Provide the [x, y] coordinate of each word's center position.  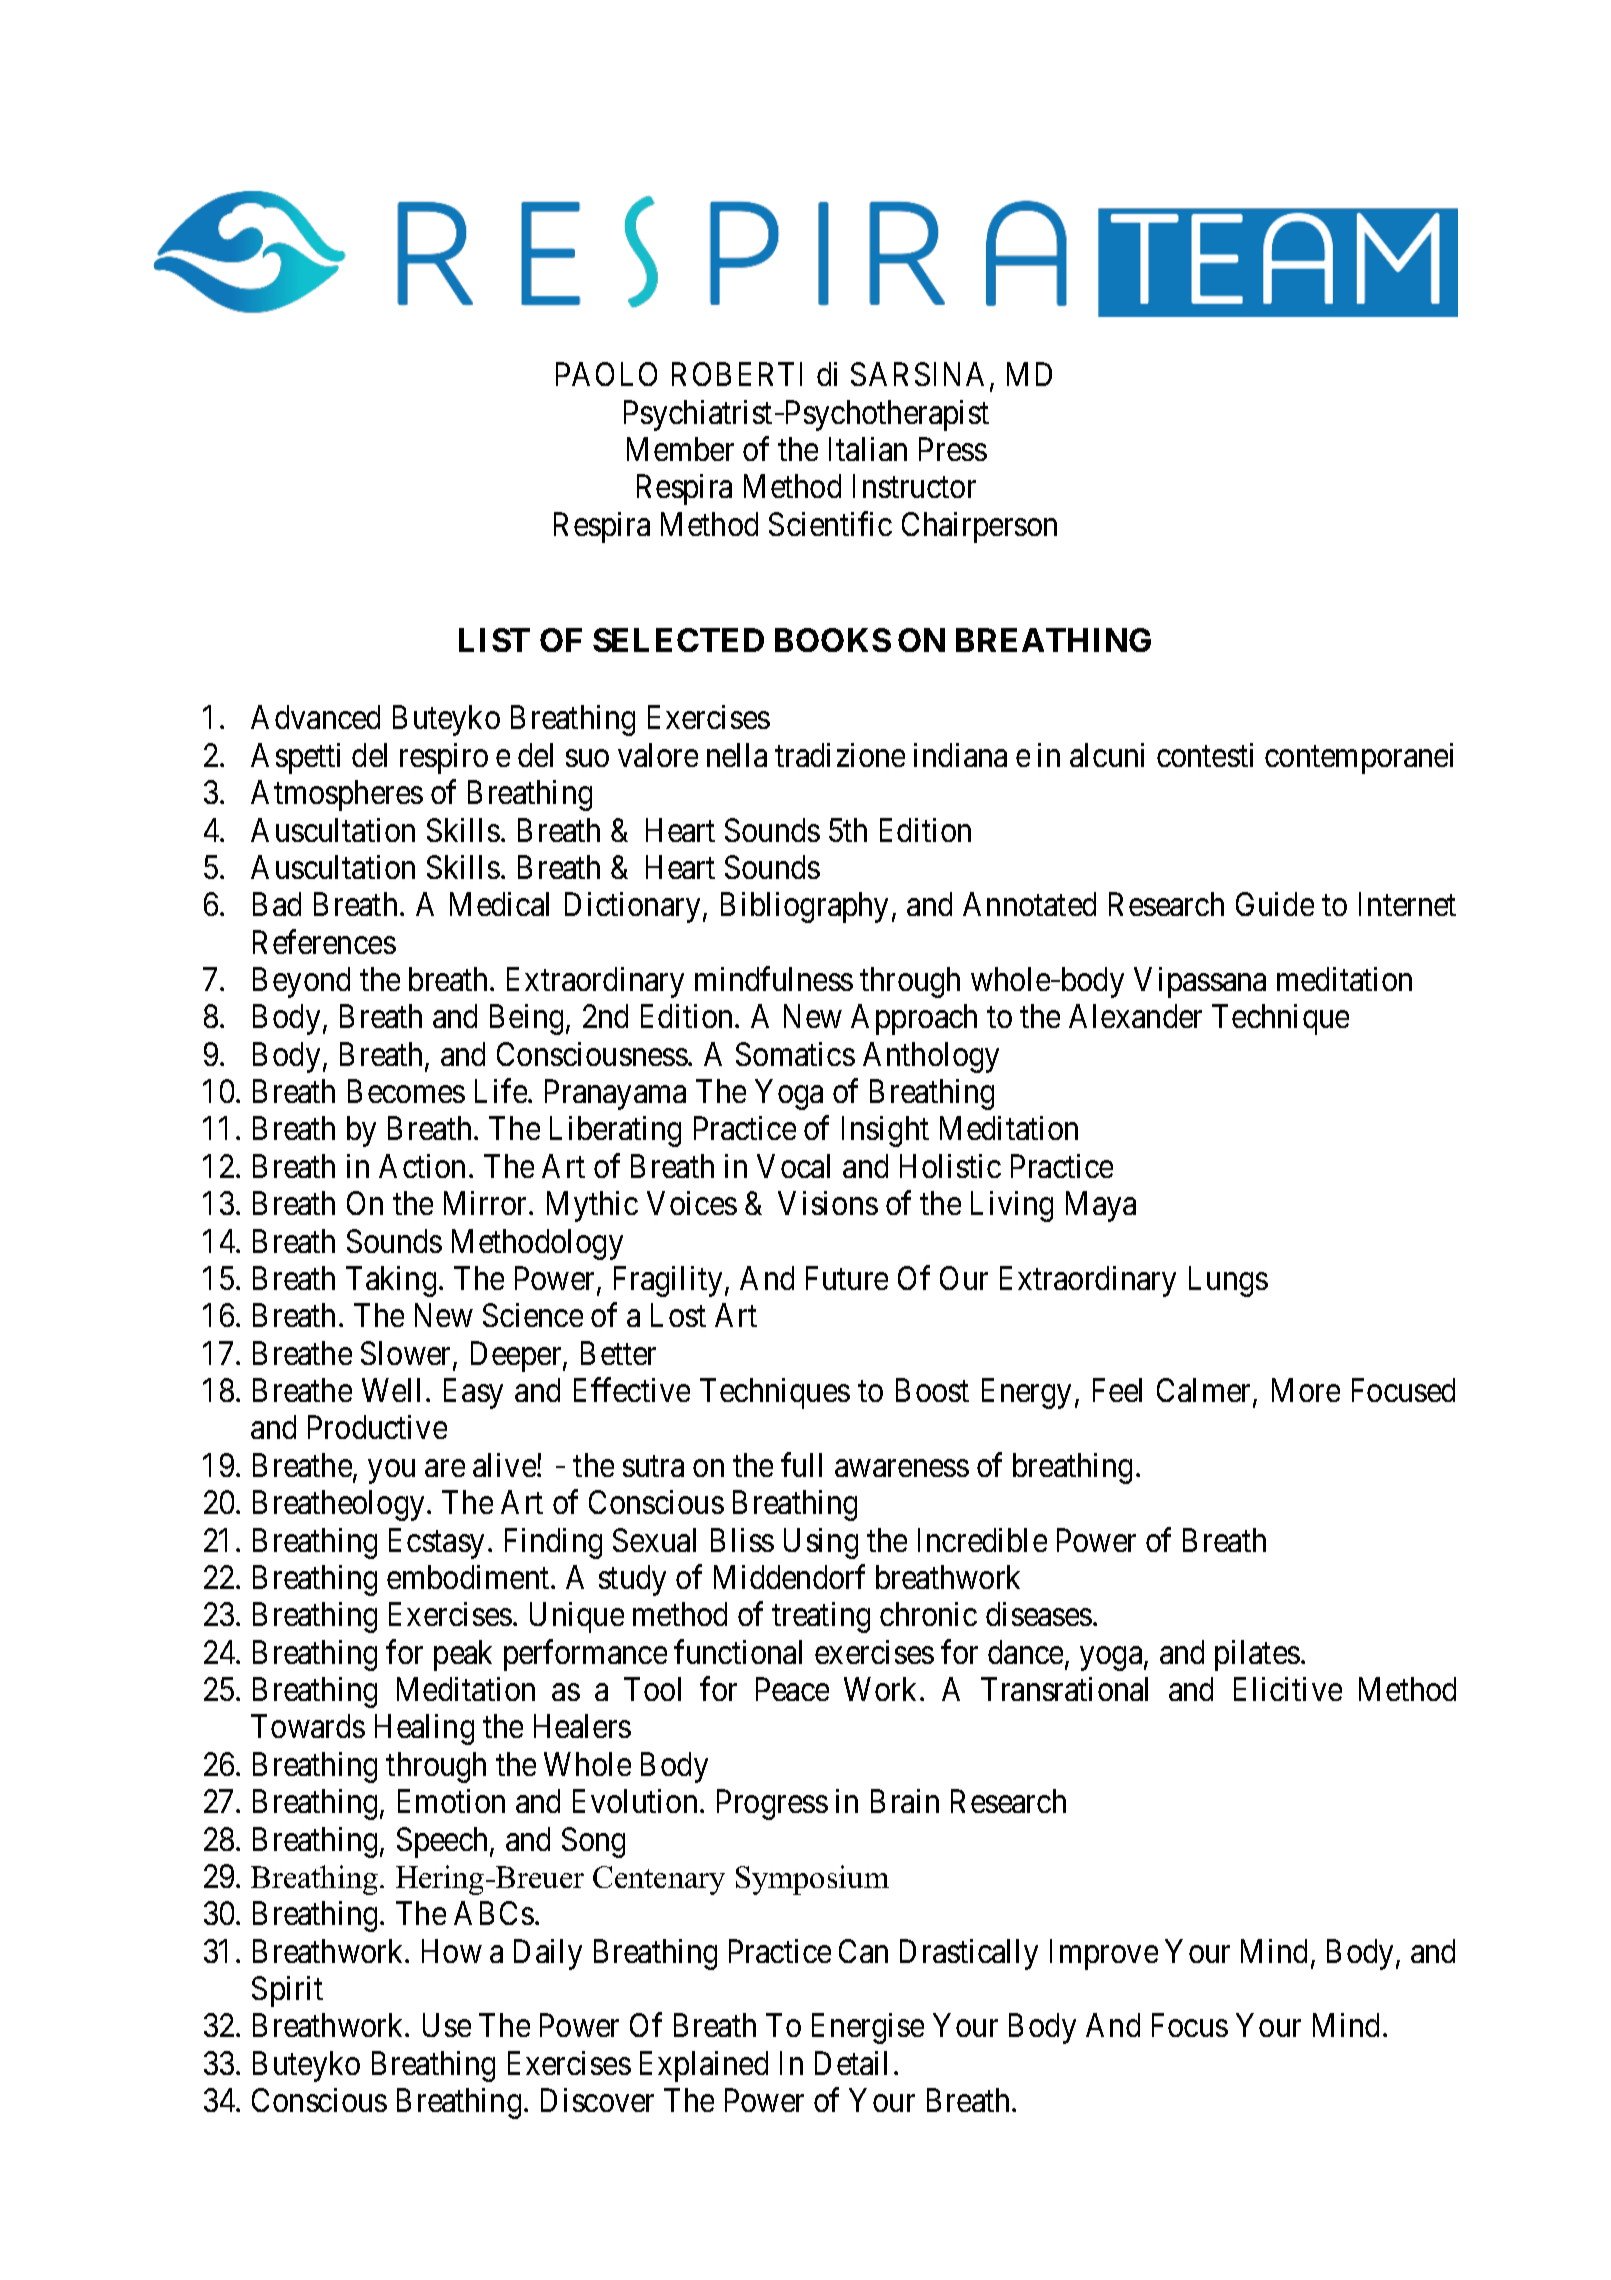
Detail [851, 2063]
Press [953, 449]
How [452, 1951]
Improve [1104, 1954]
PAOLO [606, 374]
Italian [868, 449]
